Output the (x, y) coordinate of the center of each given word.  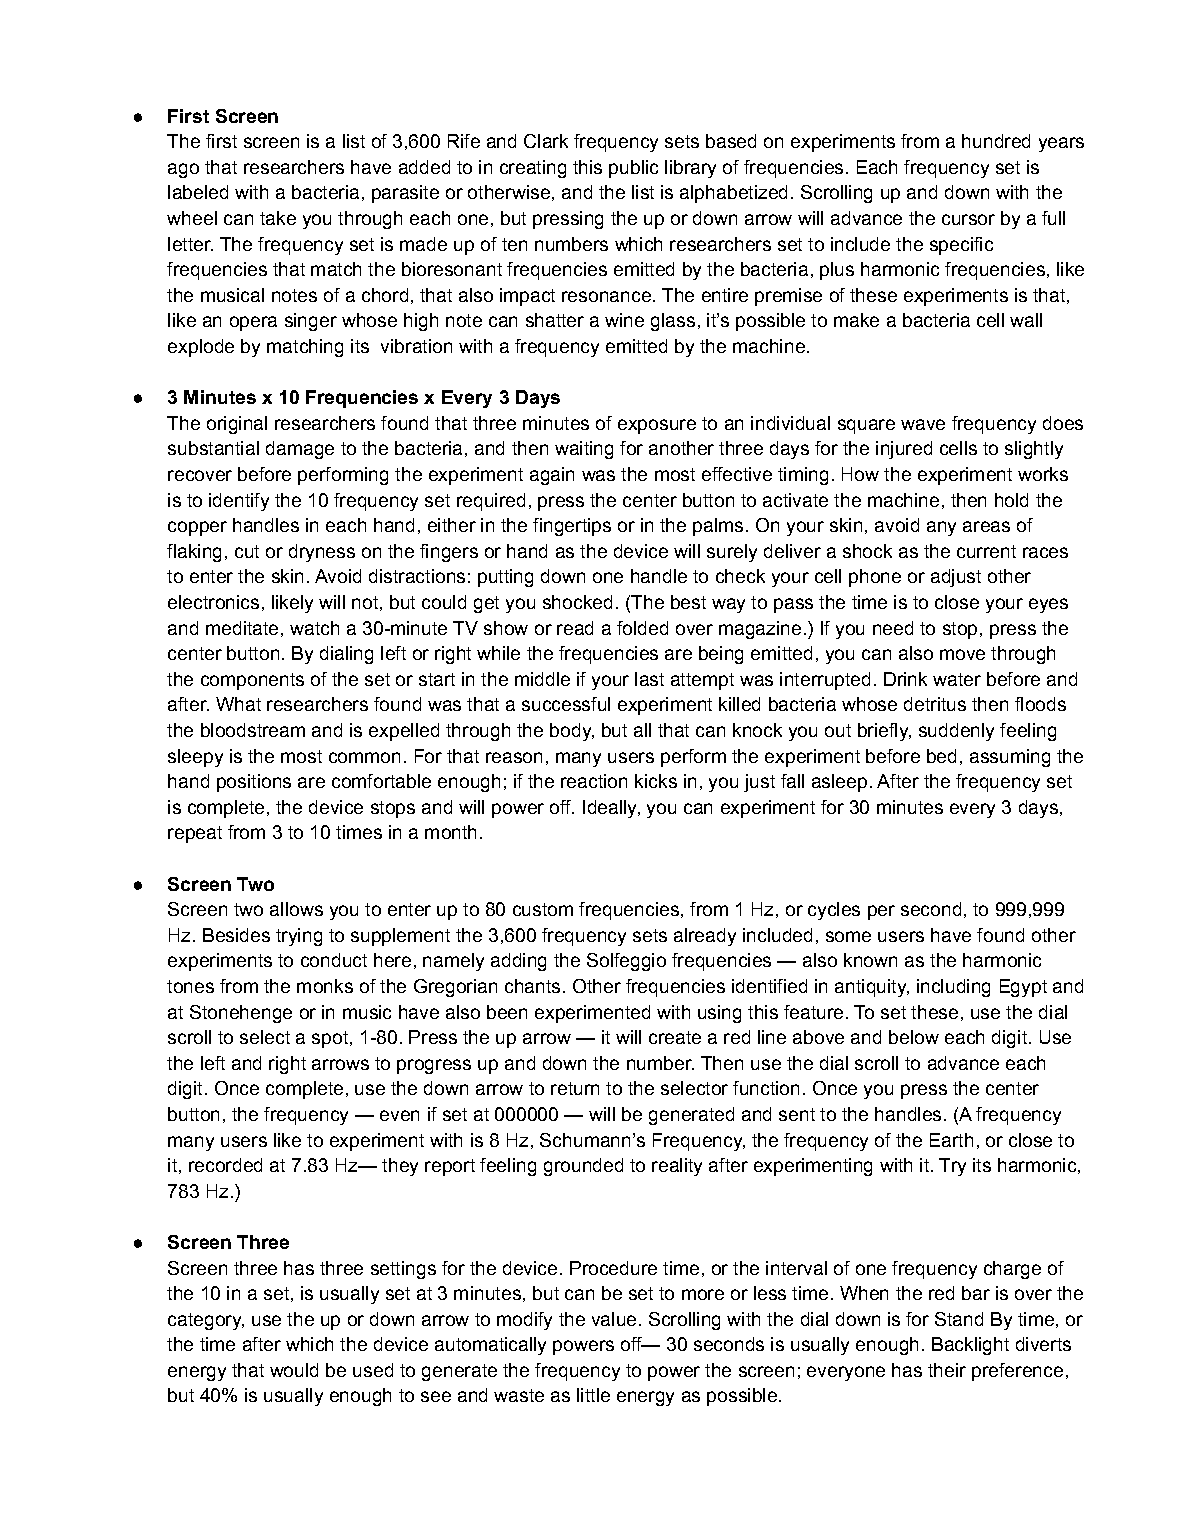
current (986, 551)
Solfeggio (626, 962)
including (953, 988)
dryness (322, 553)
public (633, 169)
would (294, 1370)
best (688, 602)
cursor (968, 219)
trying (299, 937)
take (278, 218)
